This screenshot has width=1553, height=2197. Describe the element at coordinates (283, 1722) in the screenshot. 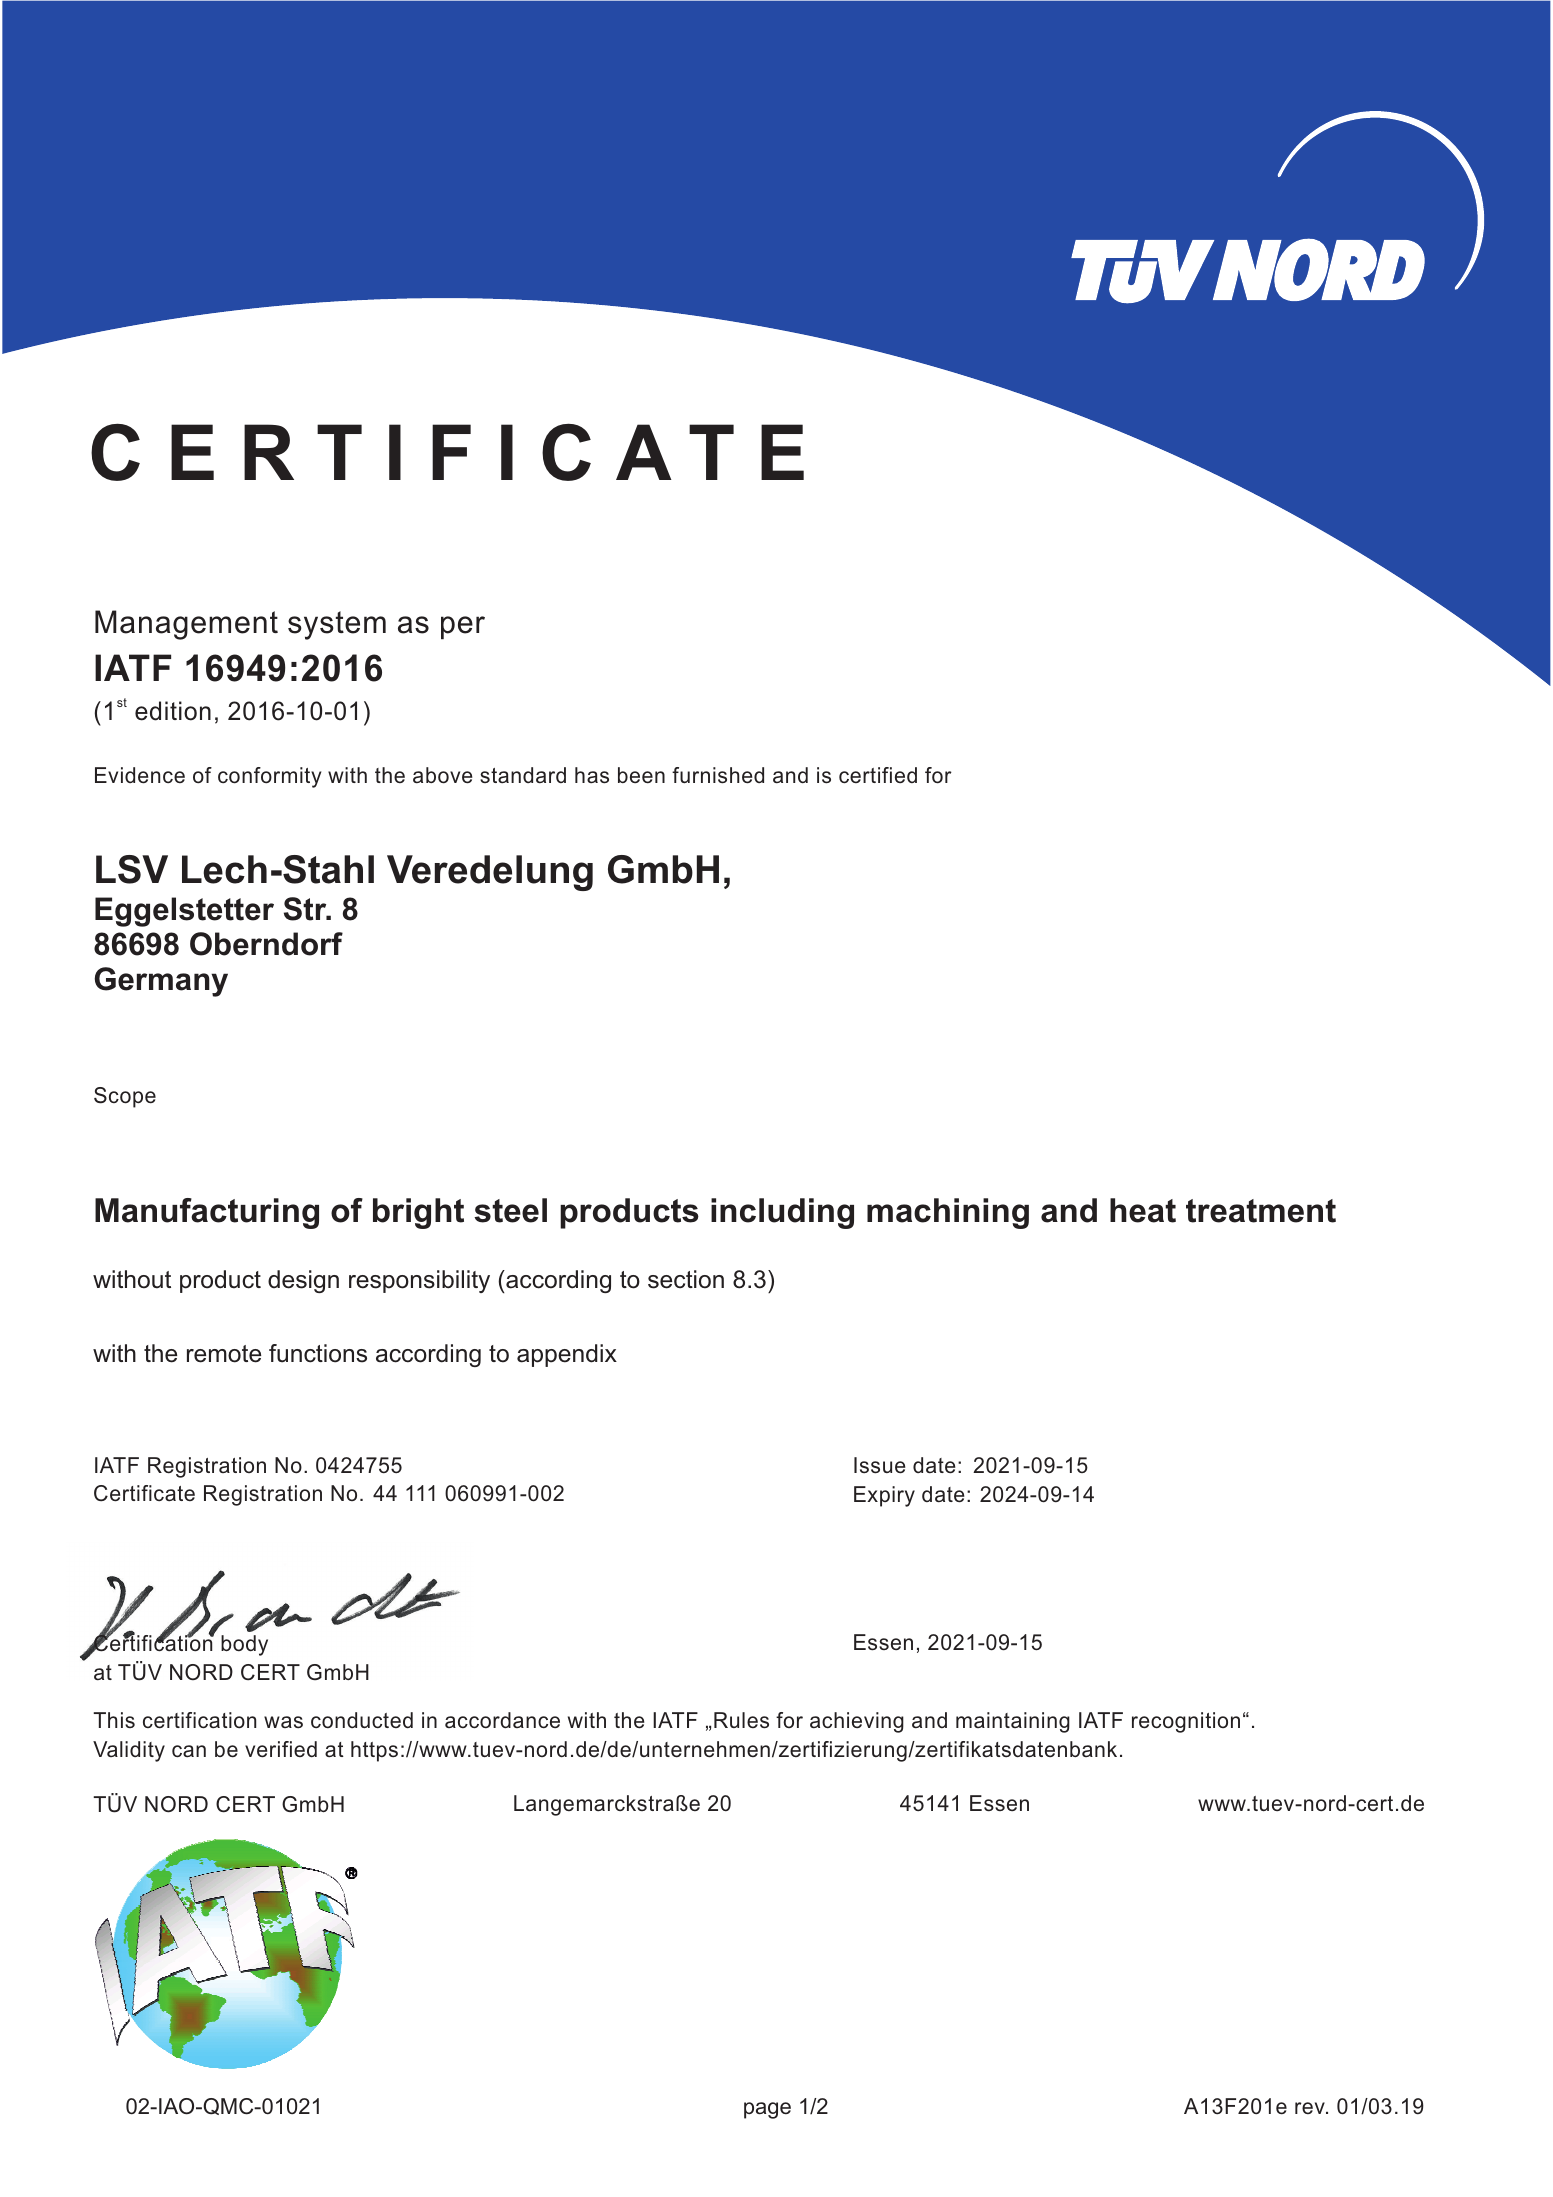

I see `was` at that location.
